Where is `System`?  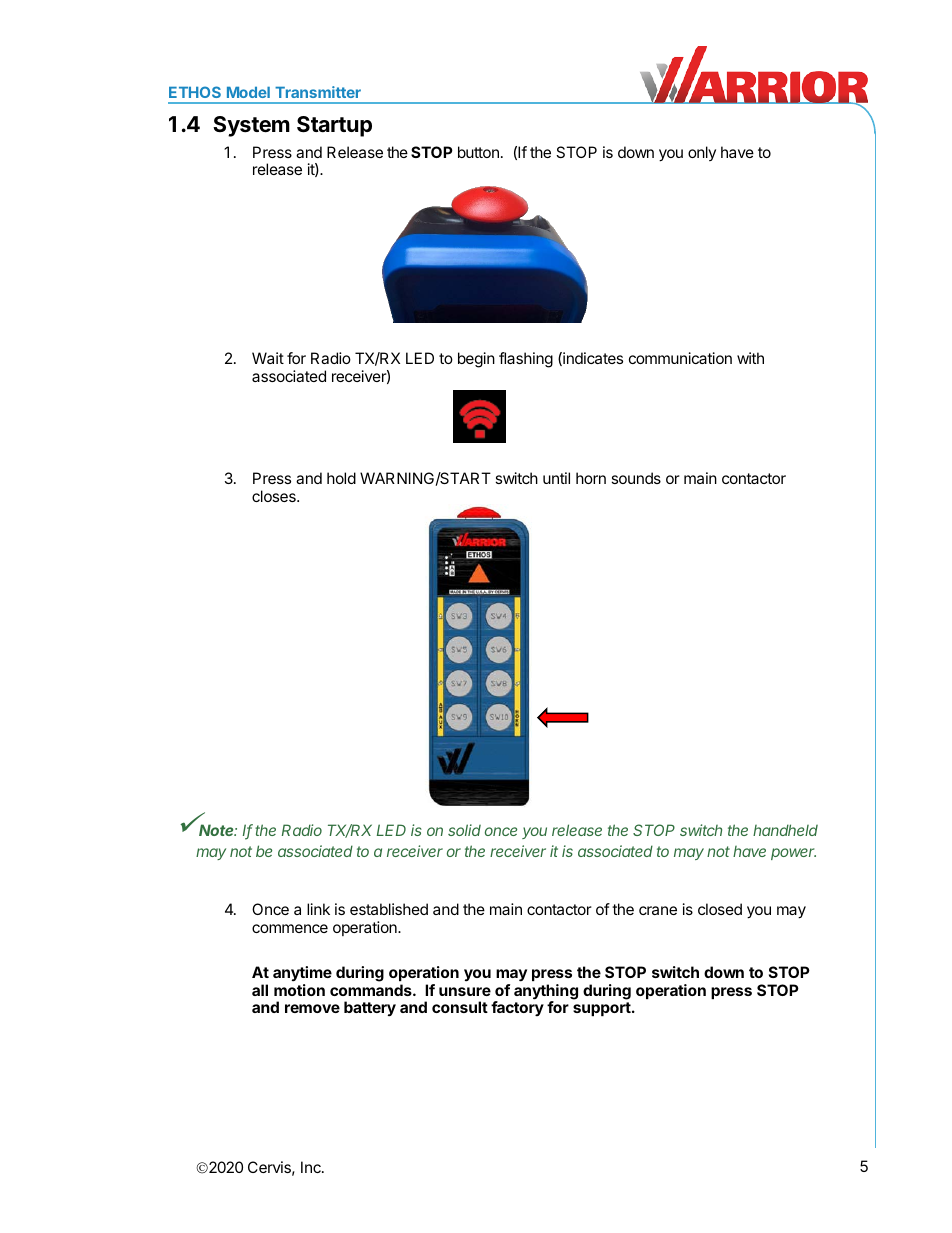 System is located at coordinates (251, 126).
